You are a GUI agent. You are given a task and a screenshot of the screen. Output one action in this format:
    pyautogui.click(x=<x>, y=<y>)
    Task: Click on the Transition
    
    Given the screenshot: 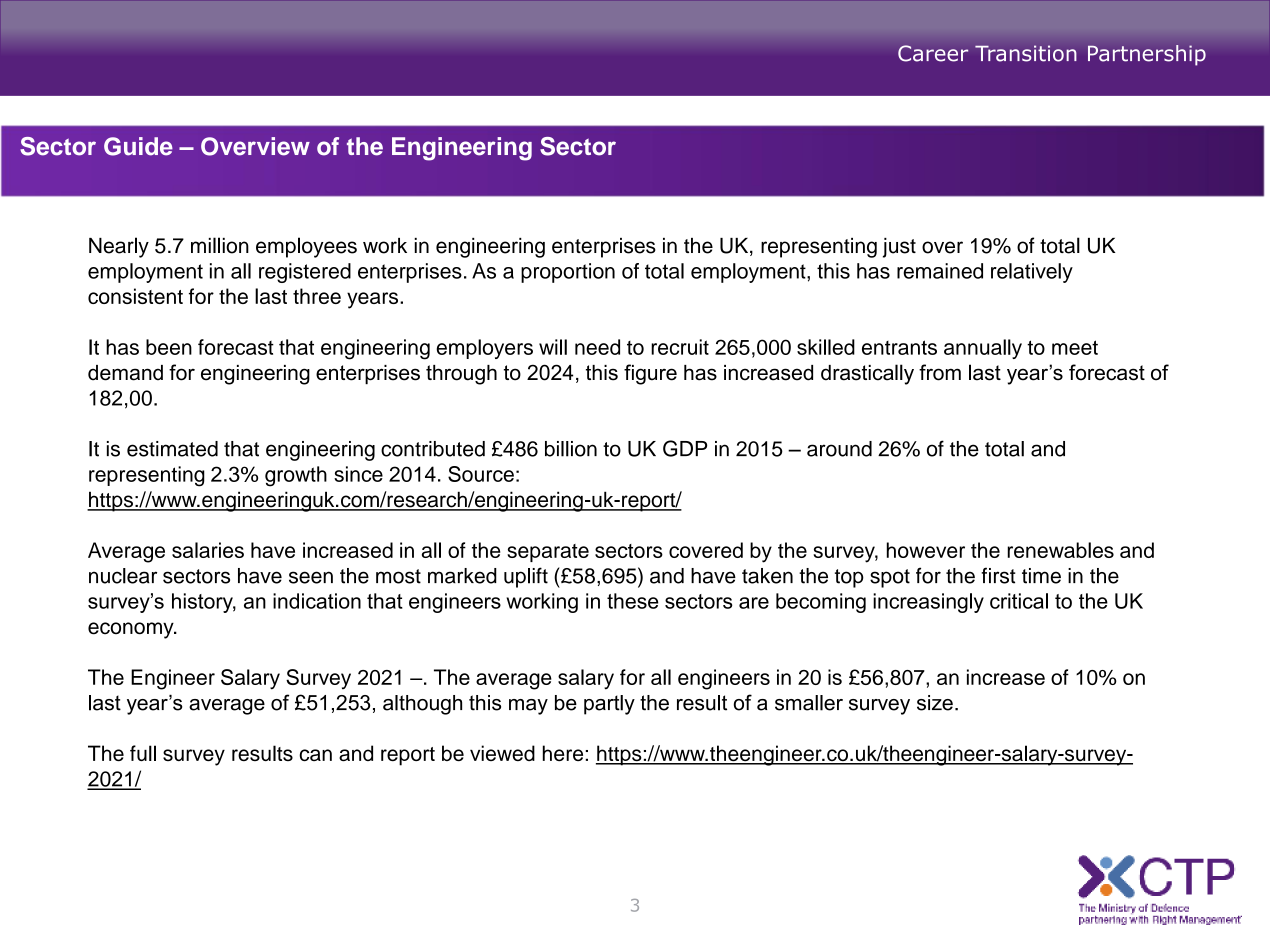 What is the action you would take?
    pyautogui.click(x=1026, y=53)
